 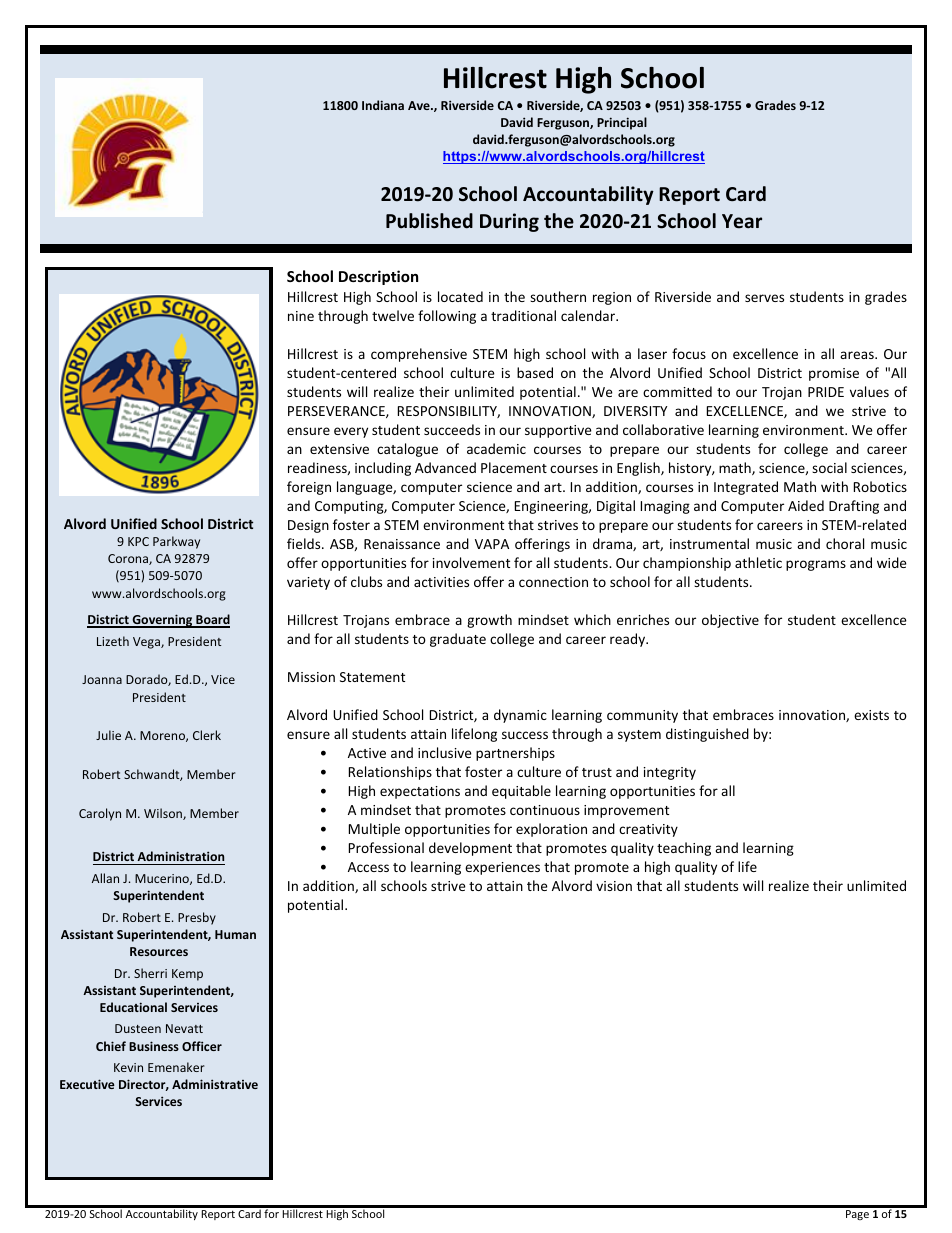 What do you see at coordinates (383, 105) in the document?
I see `Indiana` at bounding box center [383, 105].
